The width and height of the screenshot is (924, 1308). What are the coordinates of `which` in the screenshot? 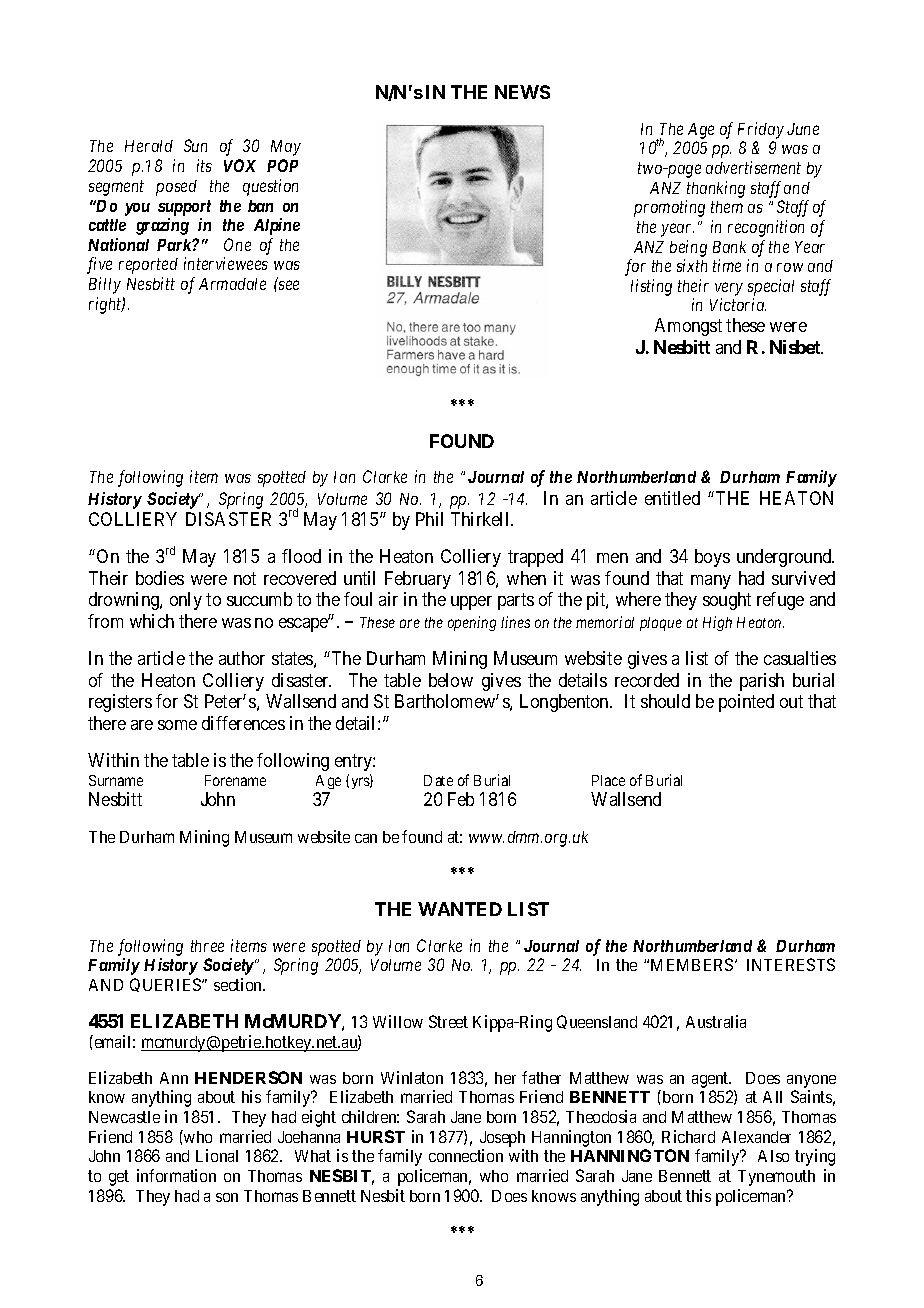 It's located at (152, 621).
